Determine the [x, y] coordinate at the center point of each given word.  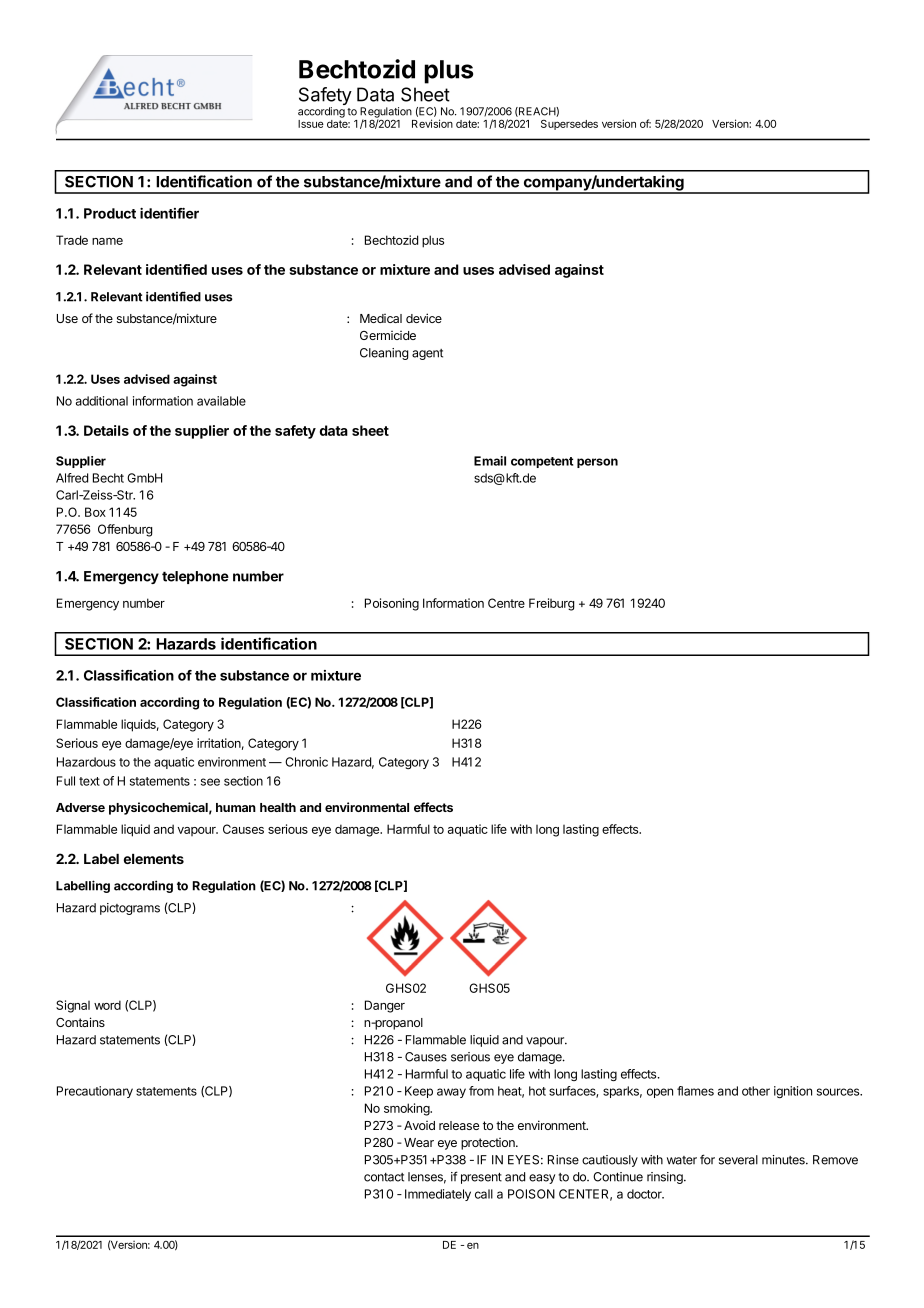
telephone [195, 577]
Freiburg [551, 604]
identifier [169, 213]
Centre [506, 603]
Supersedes [569, 124]
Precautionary [95, 1092]
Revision [432, 123]
